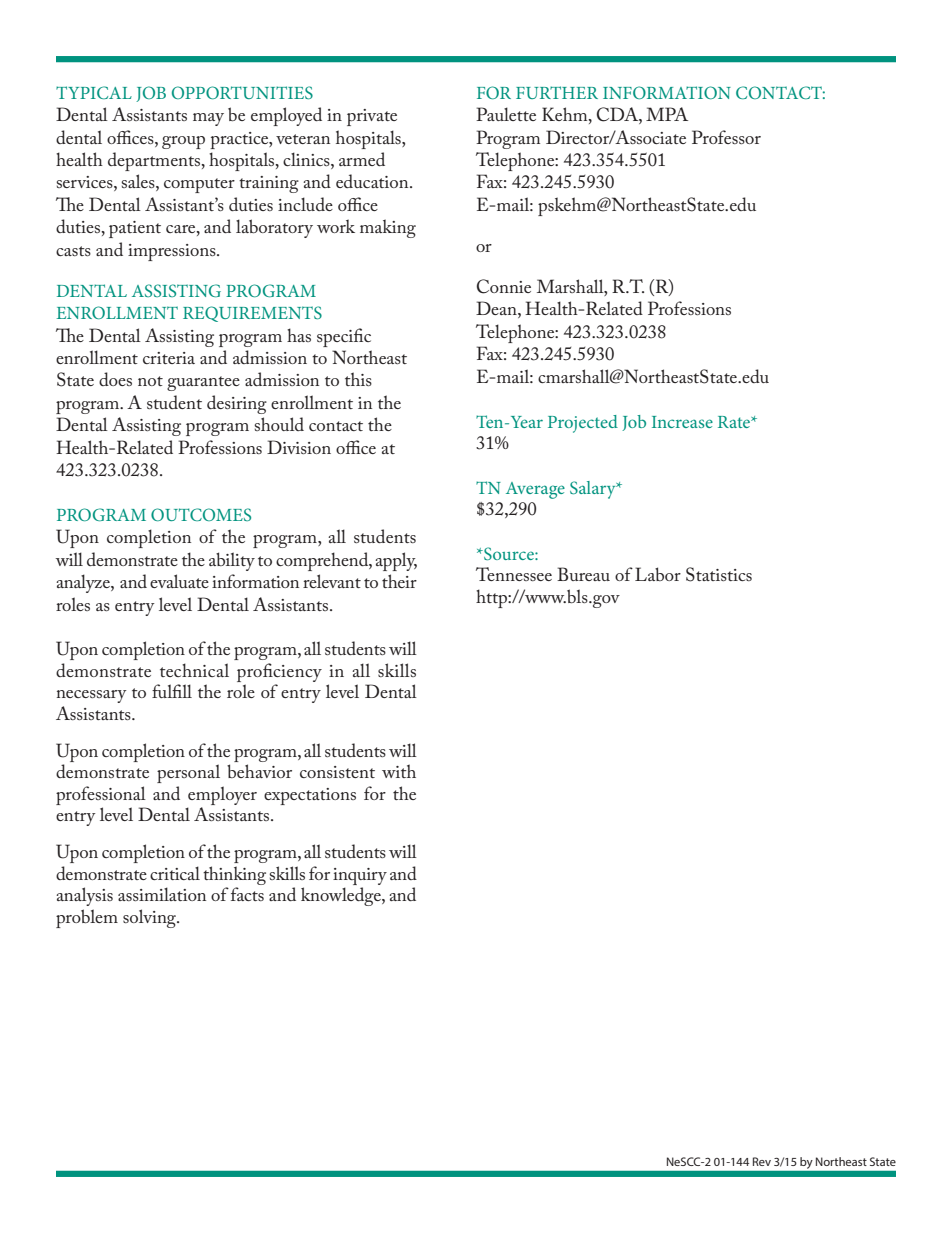 The width and height of the screenshot is (952, 1233). Describe the element at coordinates (372, 117) in the screenshot. I see `private` at that location.
